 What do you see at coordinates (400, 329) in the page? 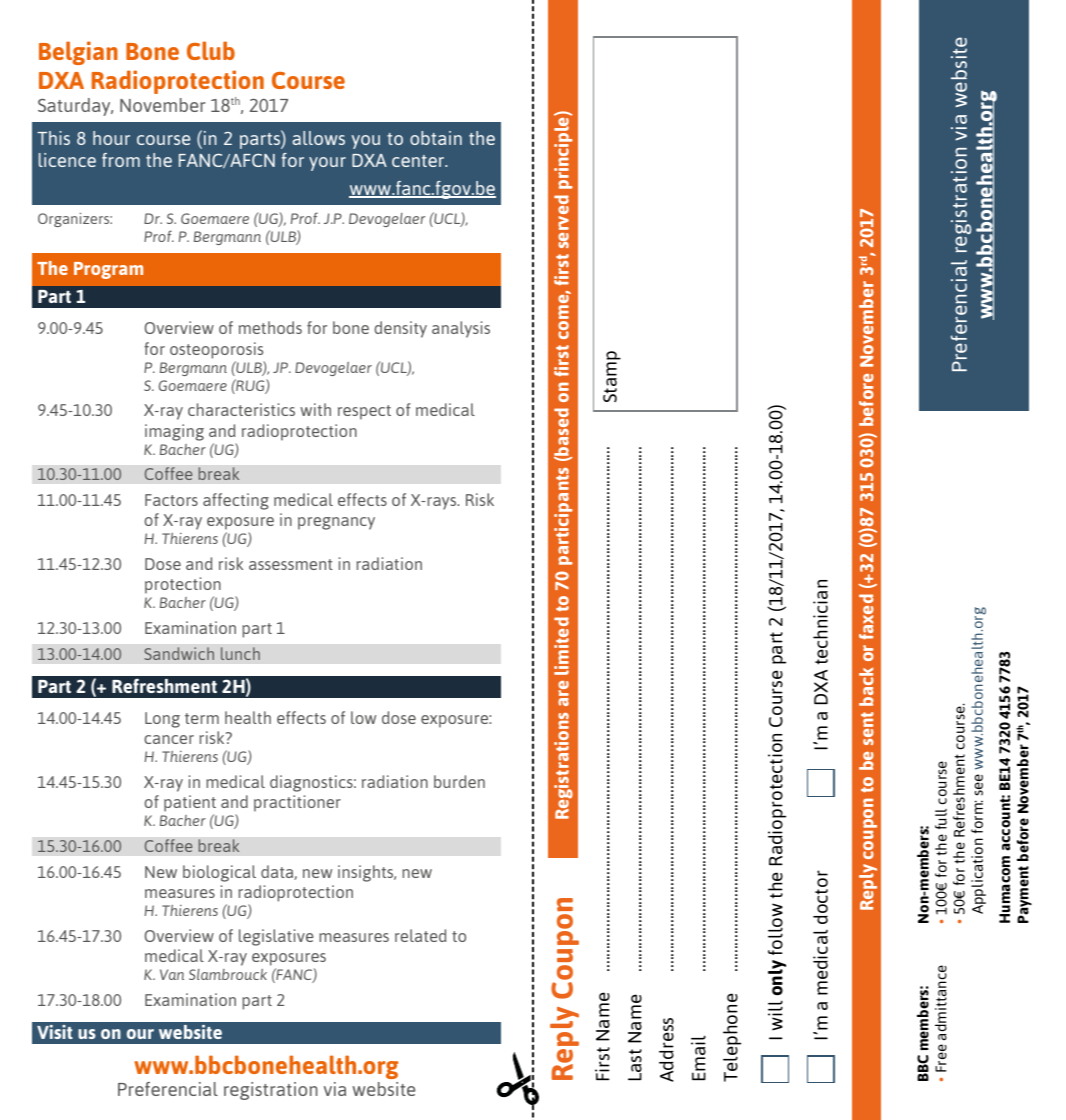
I see `density` at bounding box center [400, 329].
